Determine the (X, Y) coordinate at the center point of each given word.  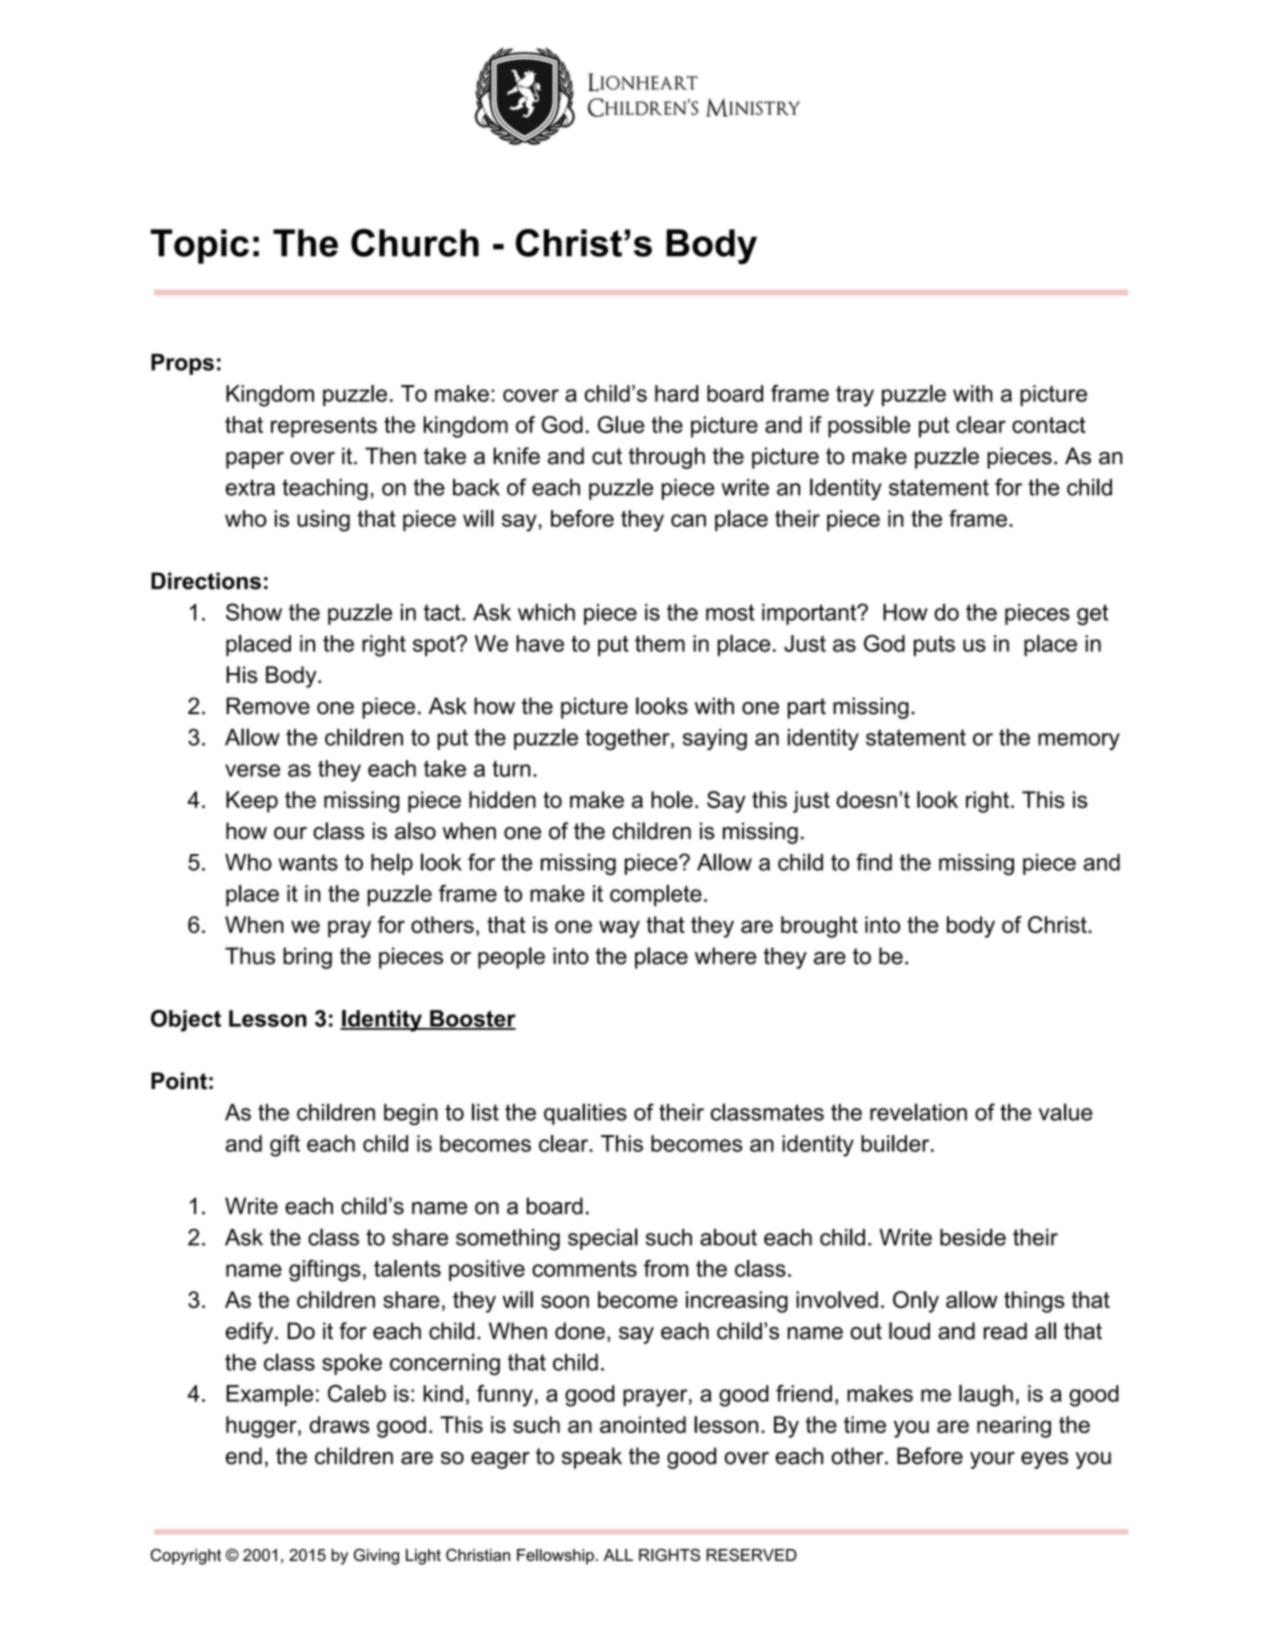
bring (307, 958)
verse (252, 770)
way (619, 929)
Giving (376, 1556)
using (323, 521)
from (666, 1268)
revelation (918, 1112)
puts (934, 645)
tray (855, 396)
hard (676, 393)
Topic (199, 246)
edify (251, 1333)
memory (1079, 741)
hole (672, 799)
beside (973, 1237)
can (688, 520)
